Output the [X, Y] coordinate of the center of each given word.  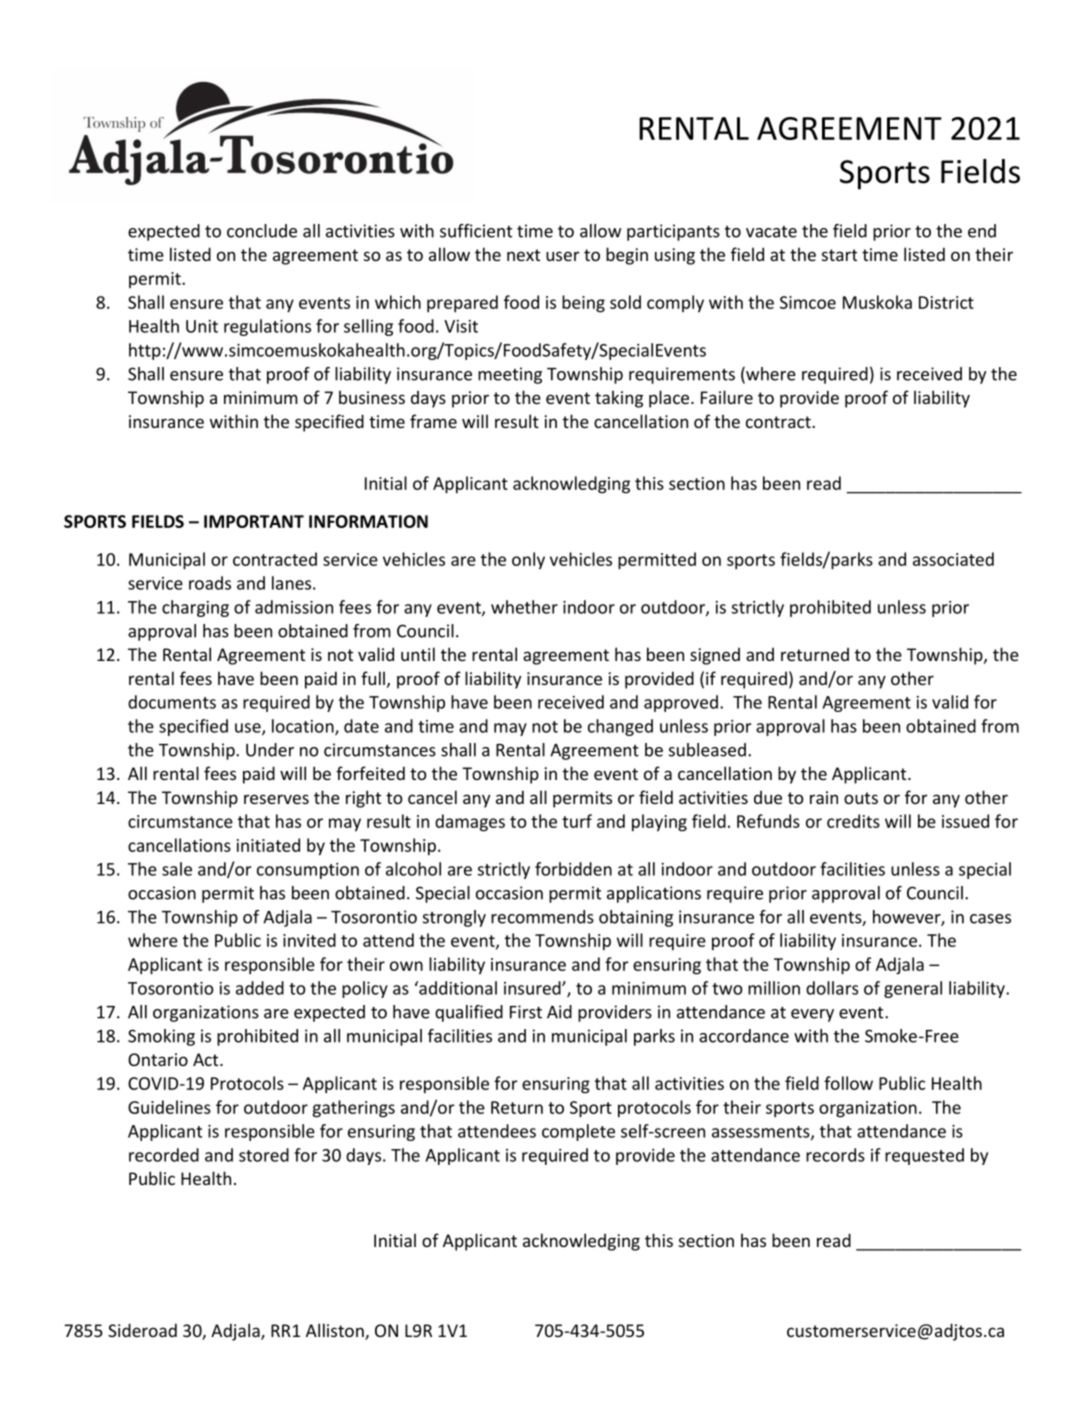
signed [715, 656]
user [563, 256]
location [304, 727]
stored [264, 1155]
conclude [262, 231]
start [839, 255]
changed [620, 727]
